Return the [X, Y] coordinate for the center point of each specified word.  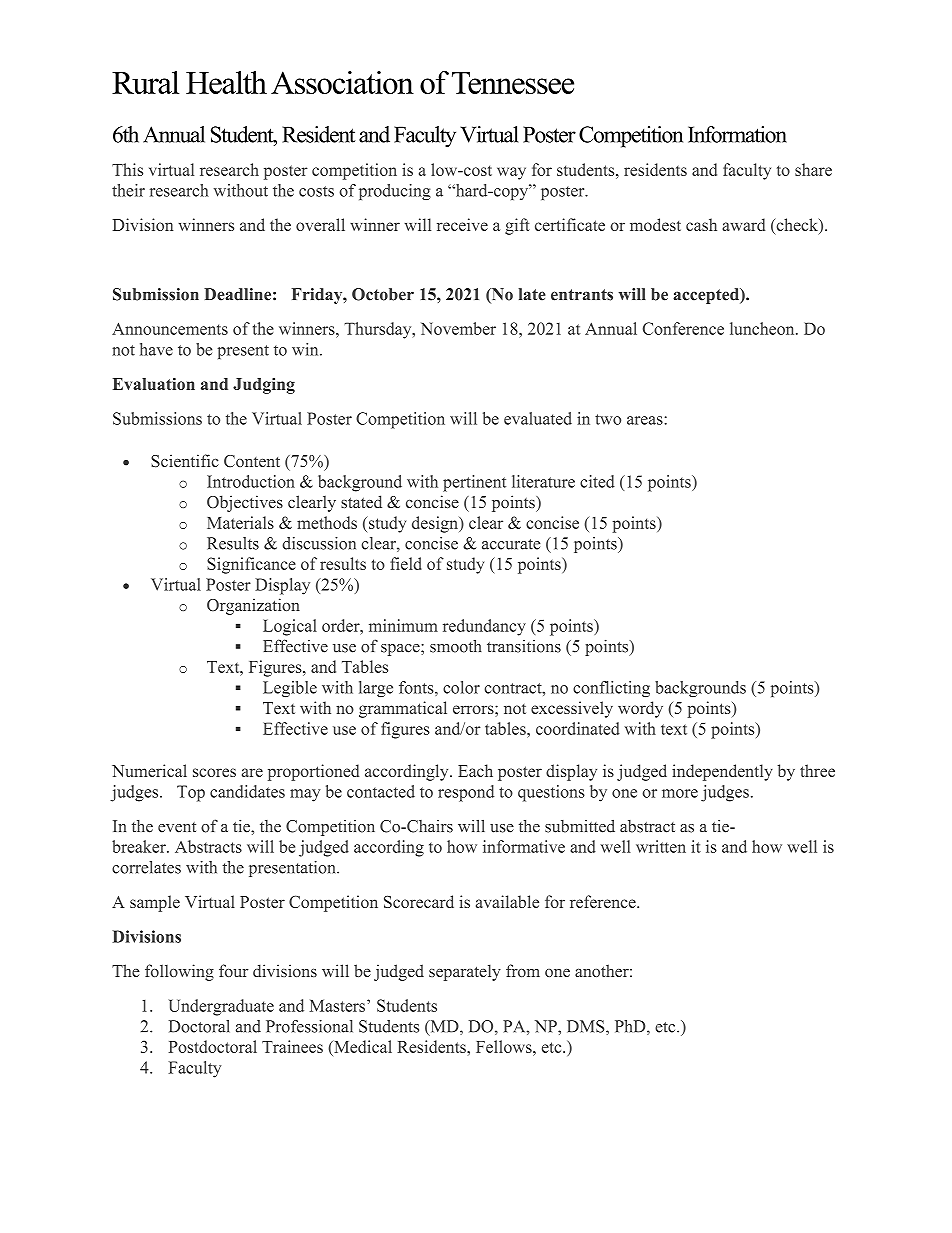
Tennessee [513, 83]
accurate [511, 544]
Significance [251, 565]
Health [226, 82]
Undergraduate [221, 1007]
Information [737, 134]
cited [597, 481]
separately [465, 972]
